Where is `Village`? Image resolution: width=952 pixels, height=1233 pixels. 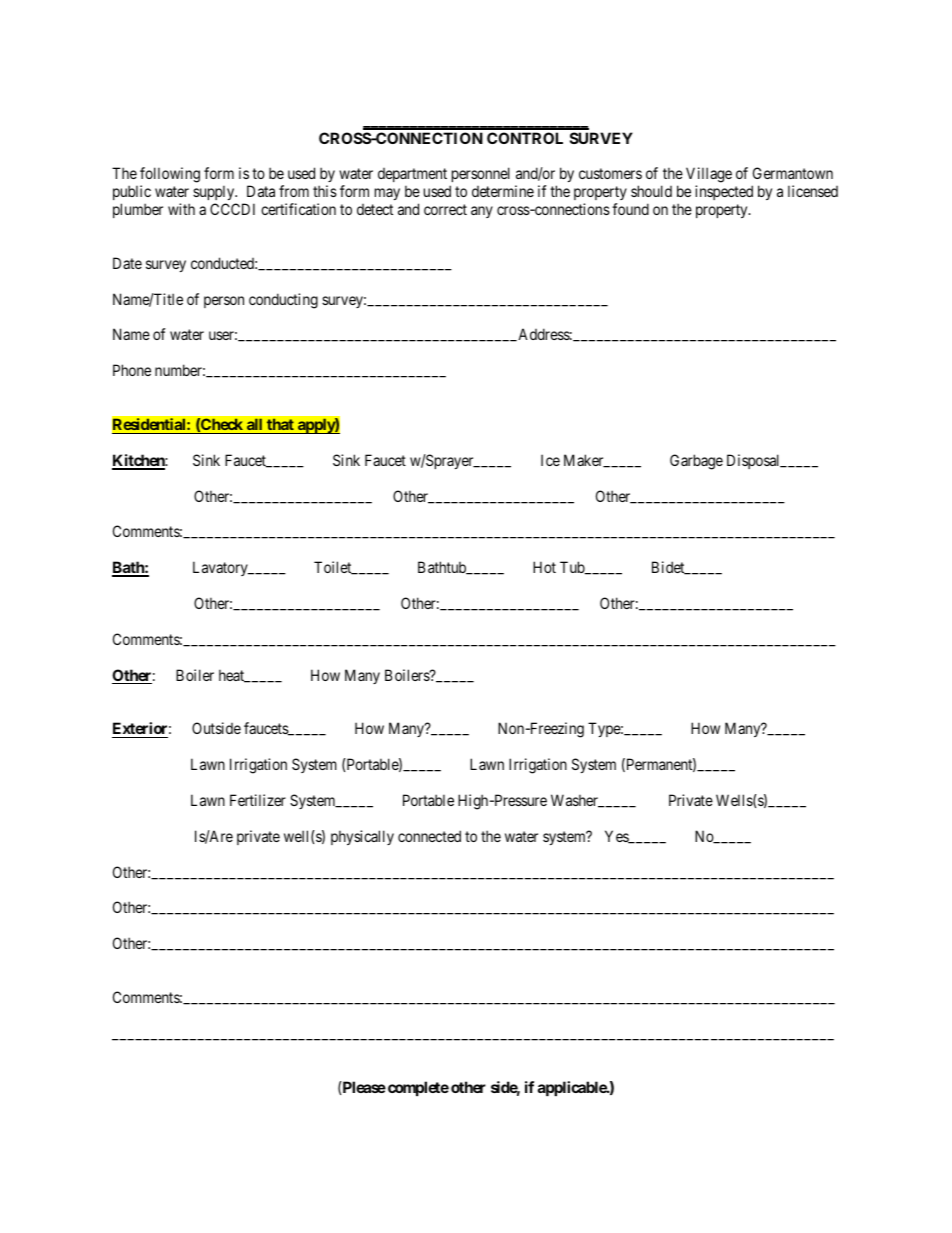
Village is located at coordinates (709, 176).
